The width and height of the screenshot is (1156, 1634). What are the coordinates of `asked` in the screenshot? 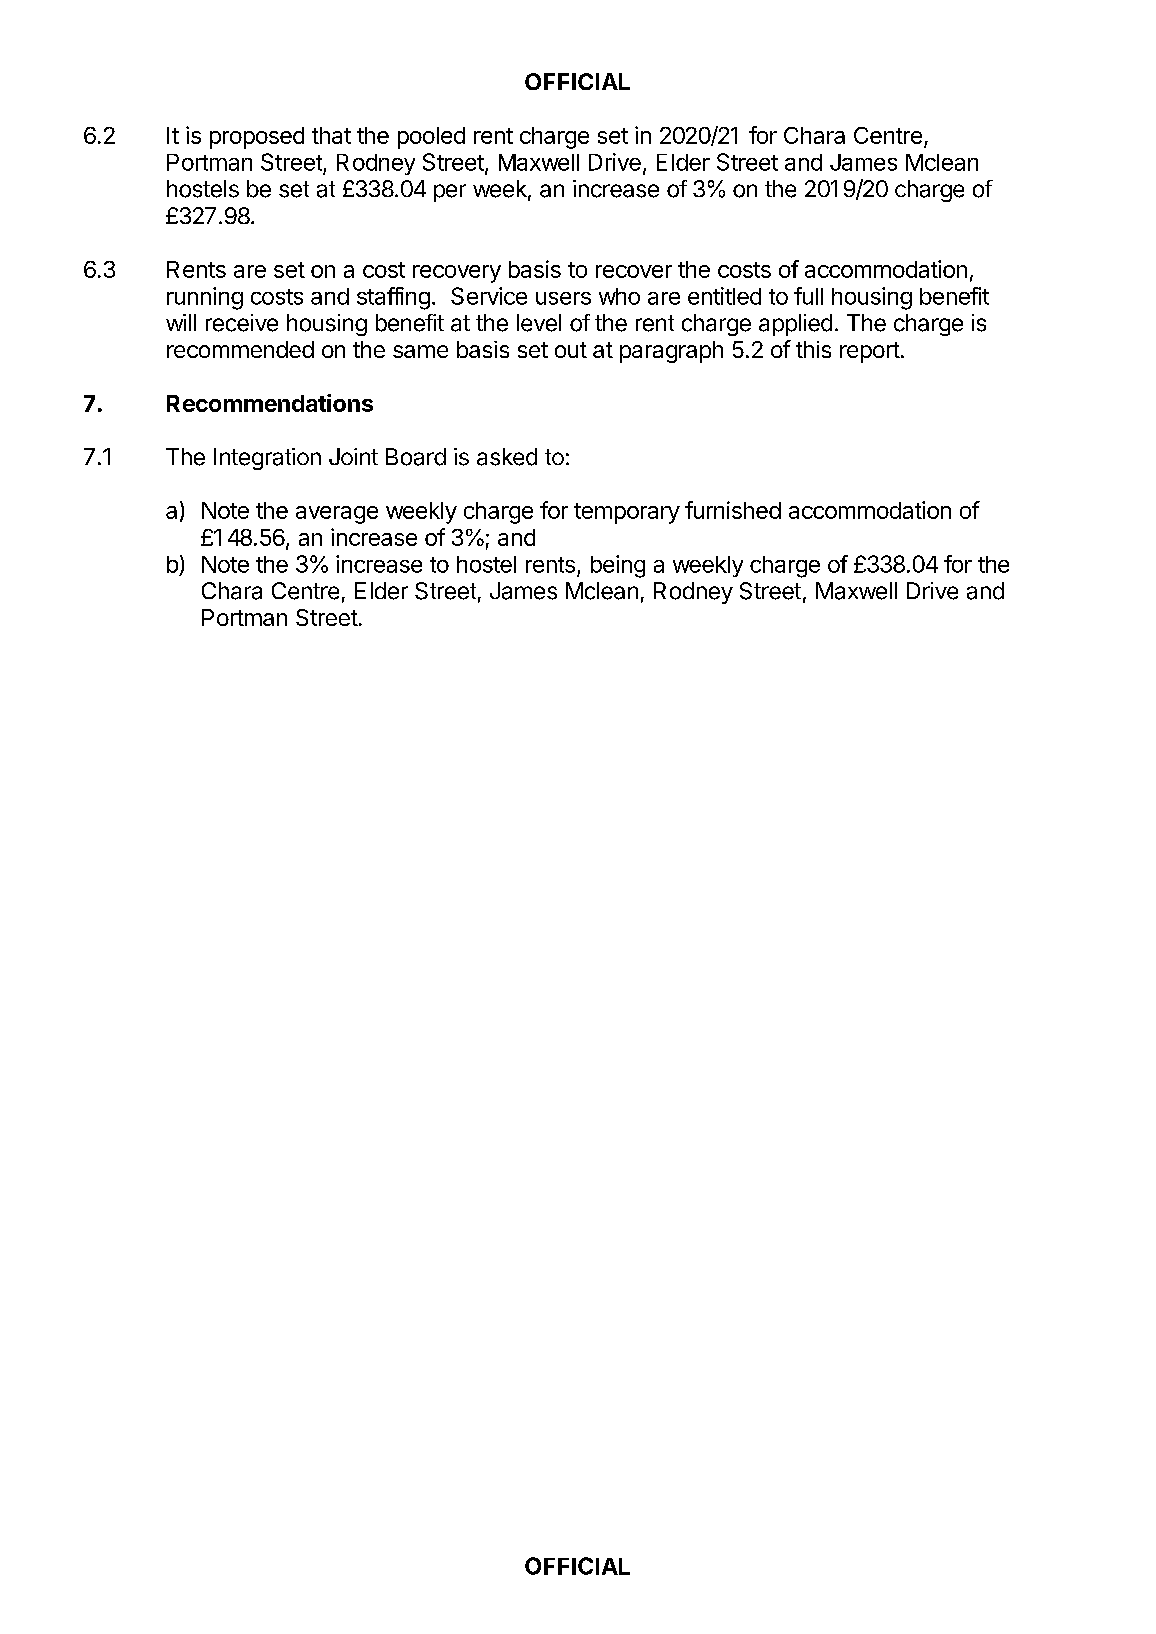 It's located at (507, 457).
